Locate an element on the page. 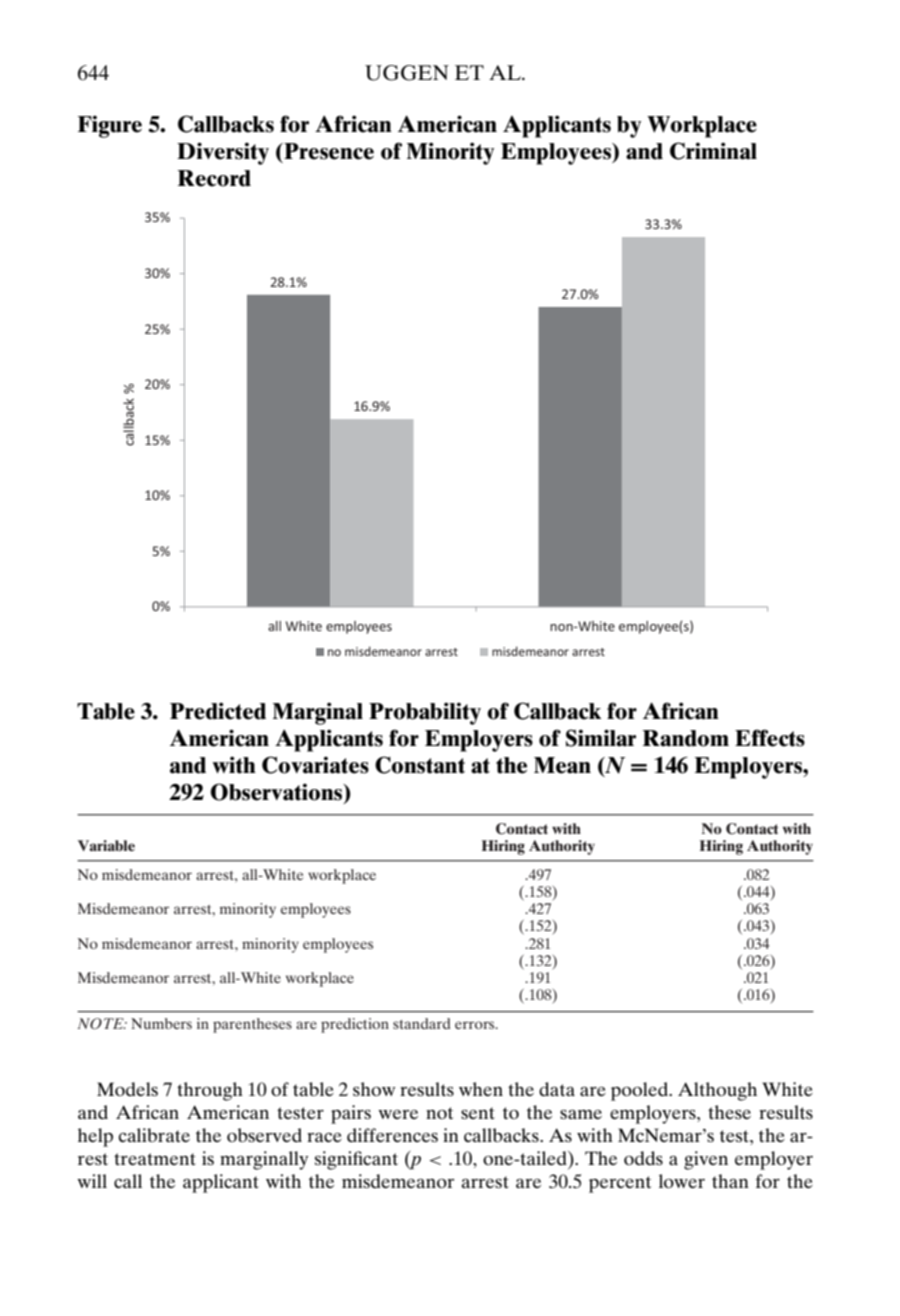 The width and height of the document is (900, 1316). Random is located at coordinates (685, 738).
